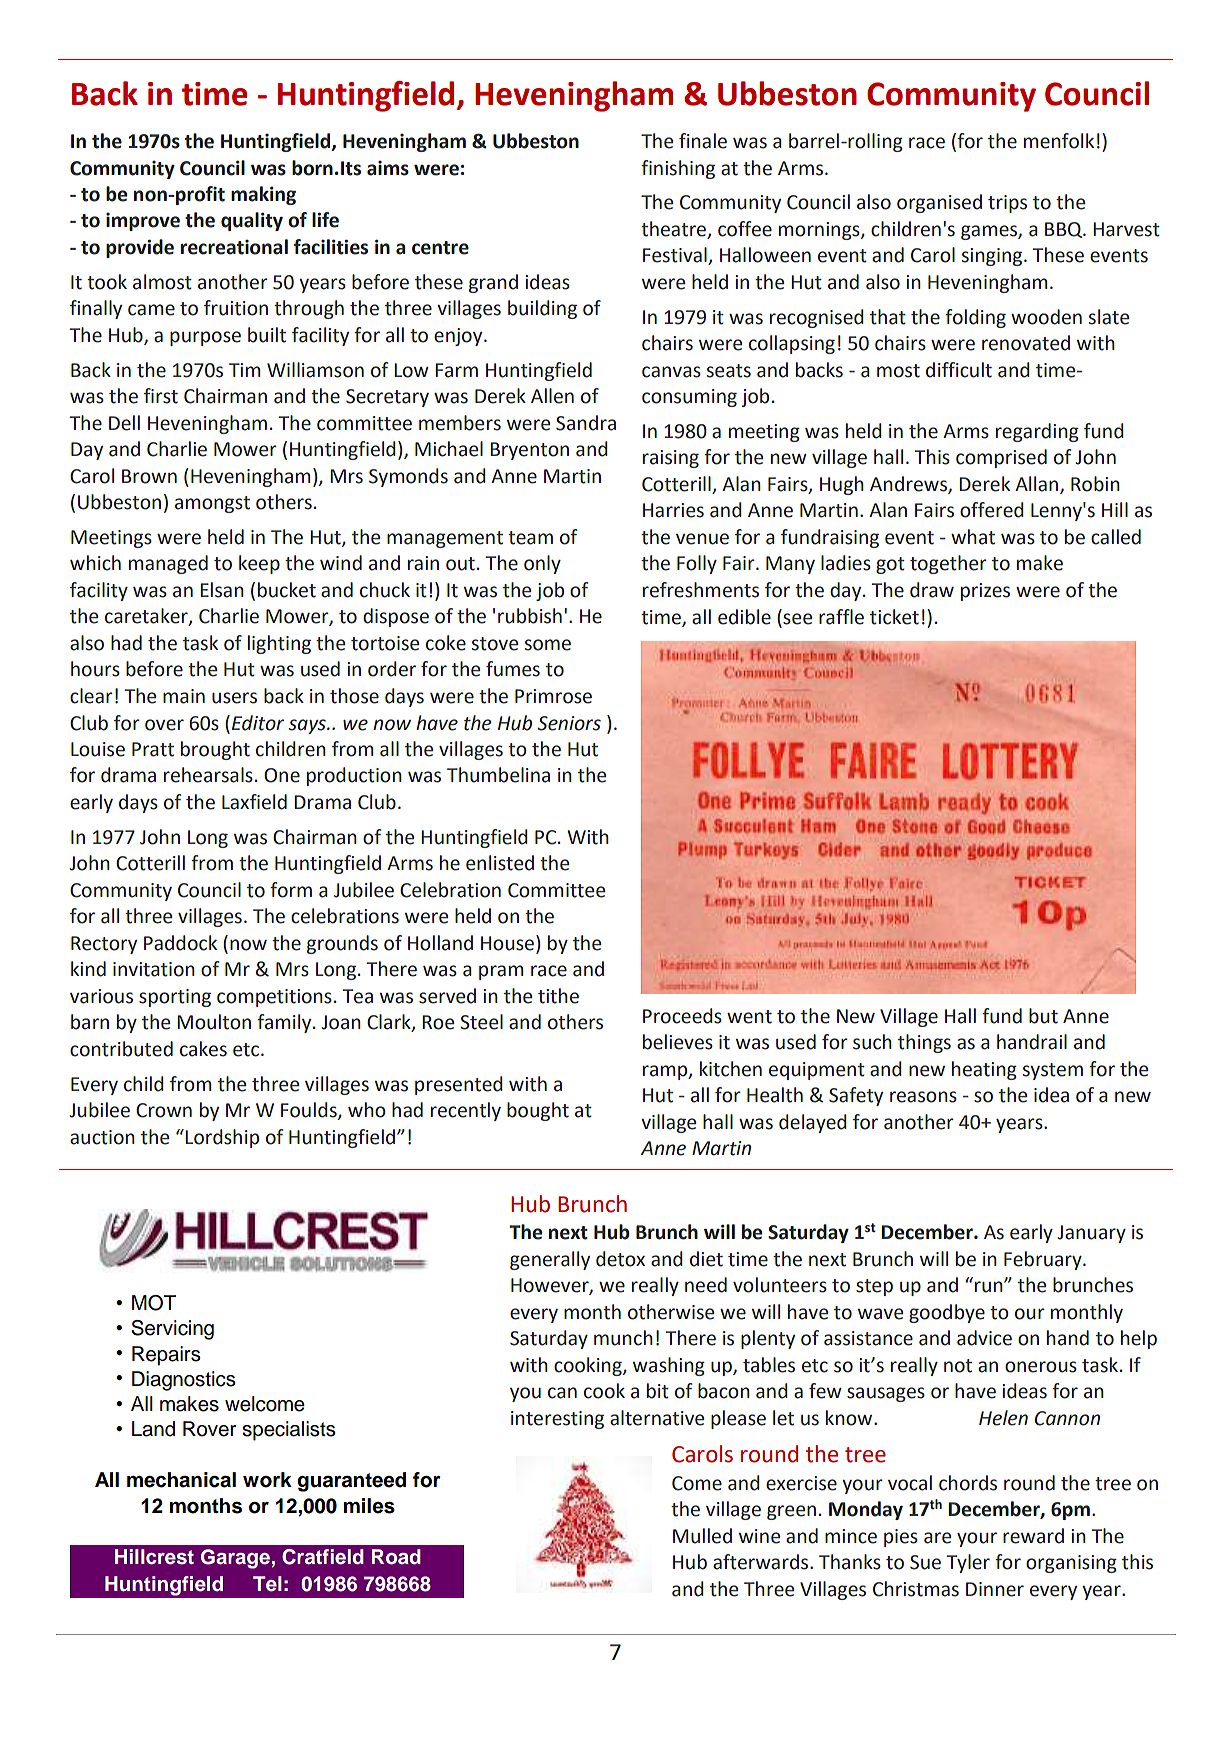 The image size is (1231, 1741). I want to click on February, so click(1044, 1260).
